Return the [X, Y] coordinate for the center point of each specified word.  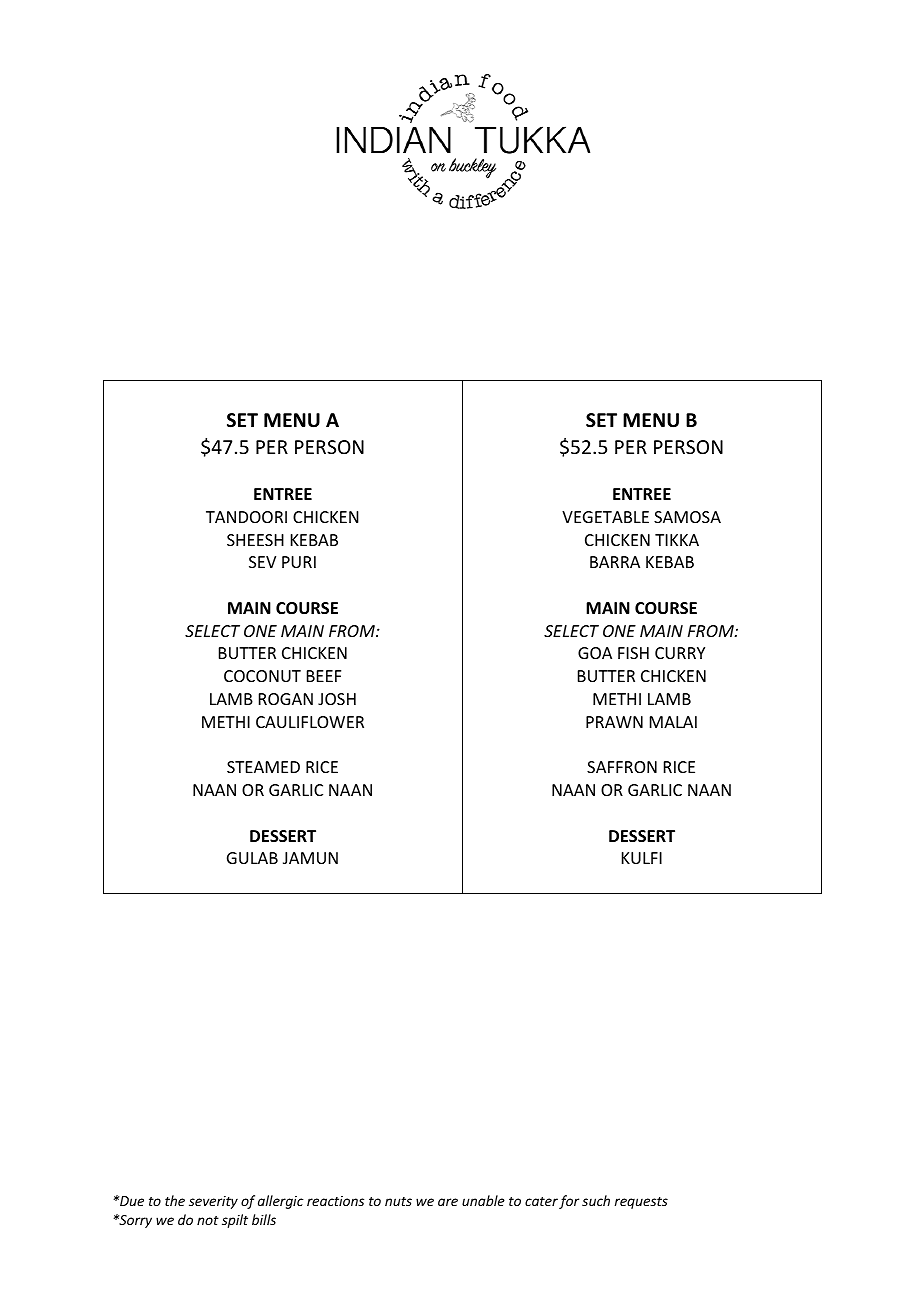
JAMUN [310, 858]
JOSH [337, 699]
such [596, 1200]
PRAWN [614, 722]
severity [213, 1202]
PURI [299, 562]
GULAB [252, 858]
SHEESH [255, 540]
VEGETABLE [605, 517]
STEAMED [263, 767]
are [448, 1202]
